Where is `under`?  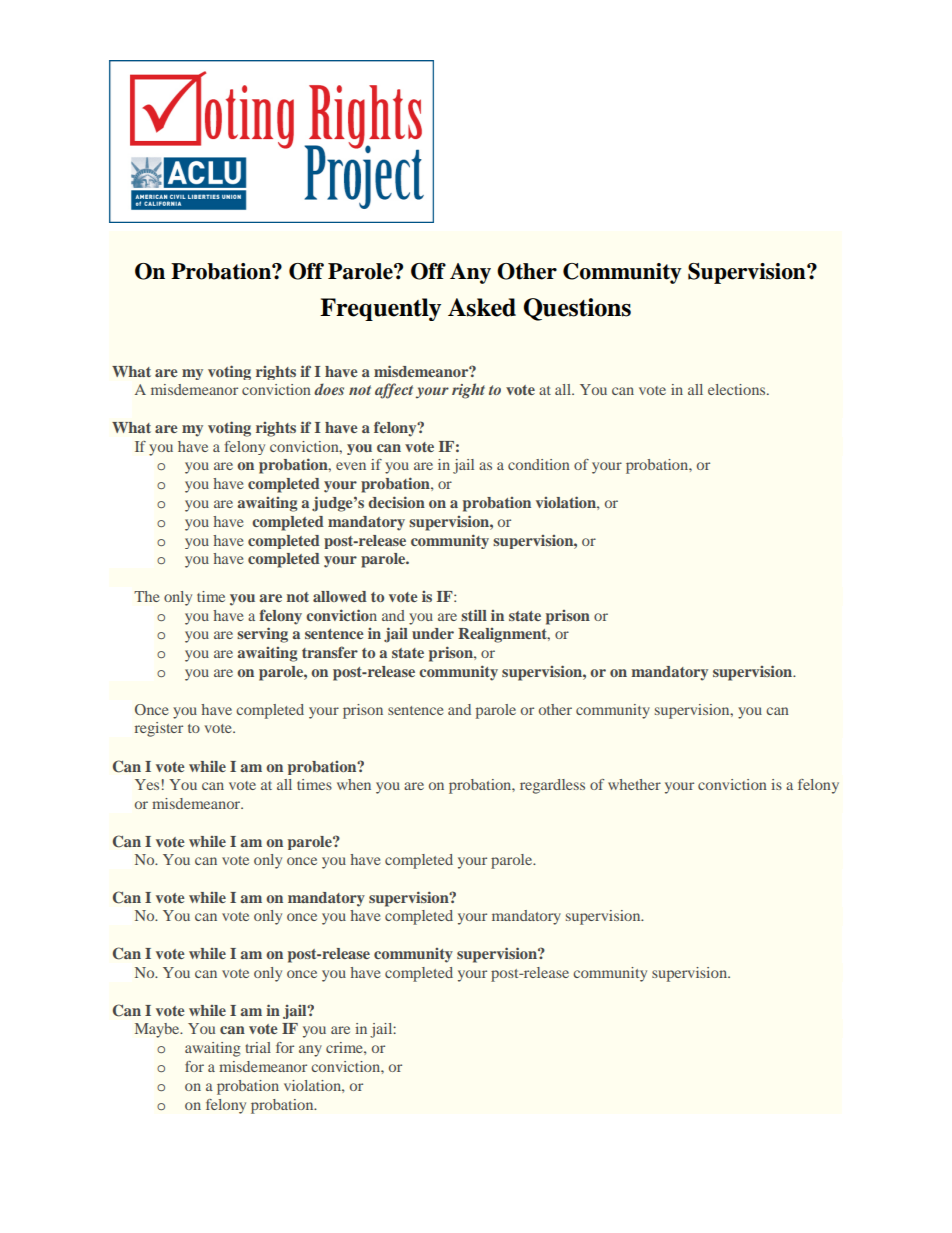 under is located at coordinates (433, 633).
